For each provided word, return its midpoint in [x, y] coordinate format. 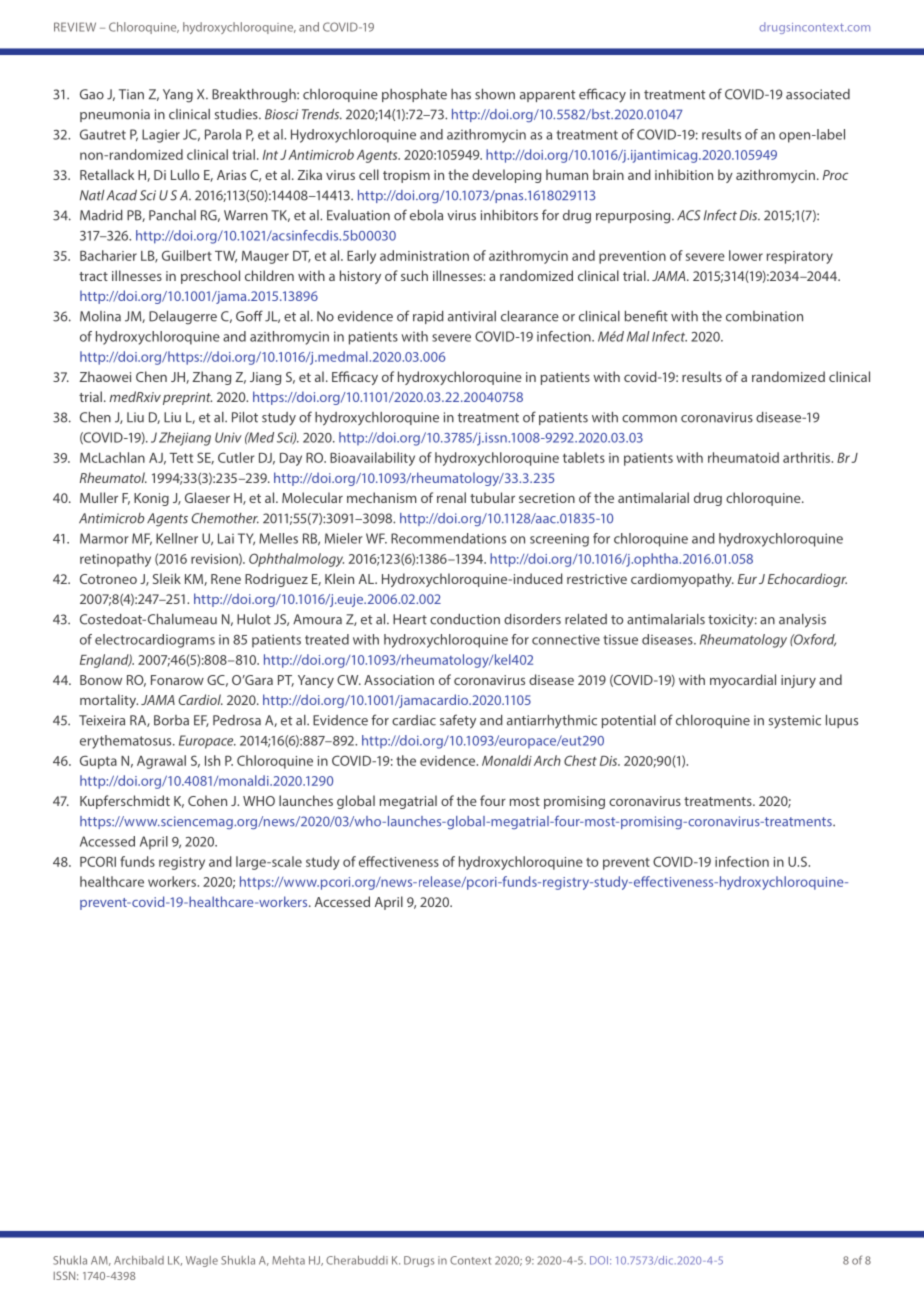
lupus [842, 721]
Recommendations [448, 538]
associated [818, 94]
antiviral [472, 316]
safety [458, 721]
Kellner [177, 538]
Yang [178, 96]
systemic [794, 722]
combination [764, 316]
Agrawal [161, 762]
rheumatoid [743, 457]
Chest [580, 760]
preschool [210, 277]
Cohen [207, 800]
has [461, 94]
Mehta [288, 1260]
